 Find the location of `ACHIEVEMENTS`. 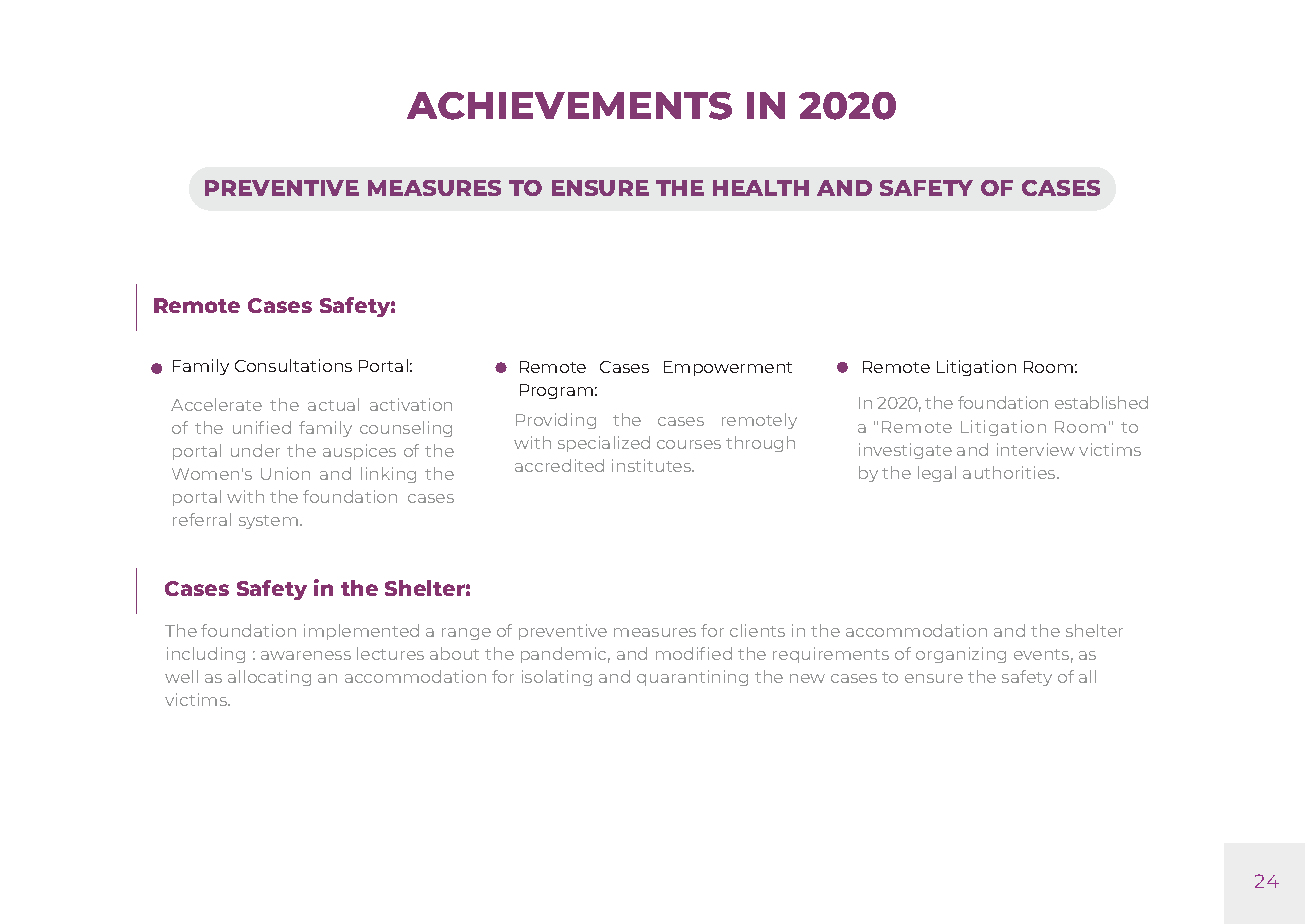

ACHIEVEMENTS is located at coordinates (569, 106).
